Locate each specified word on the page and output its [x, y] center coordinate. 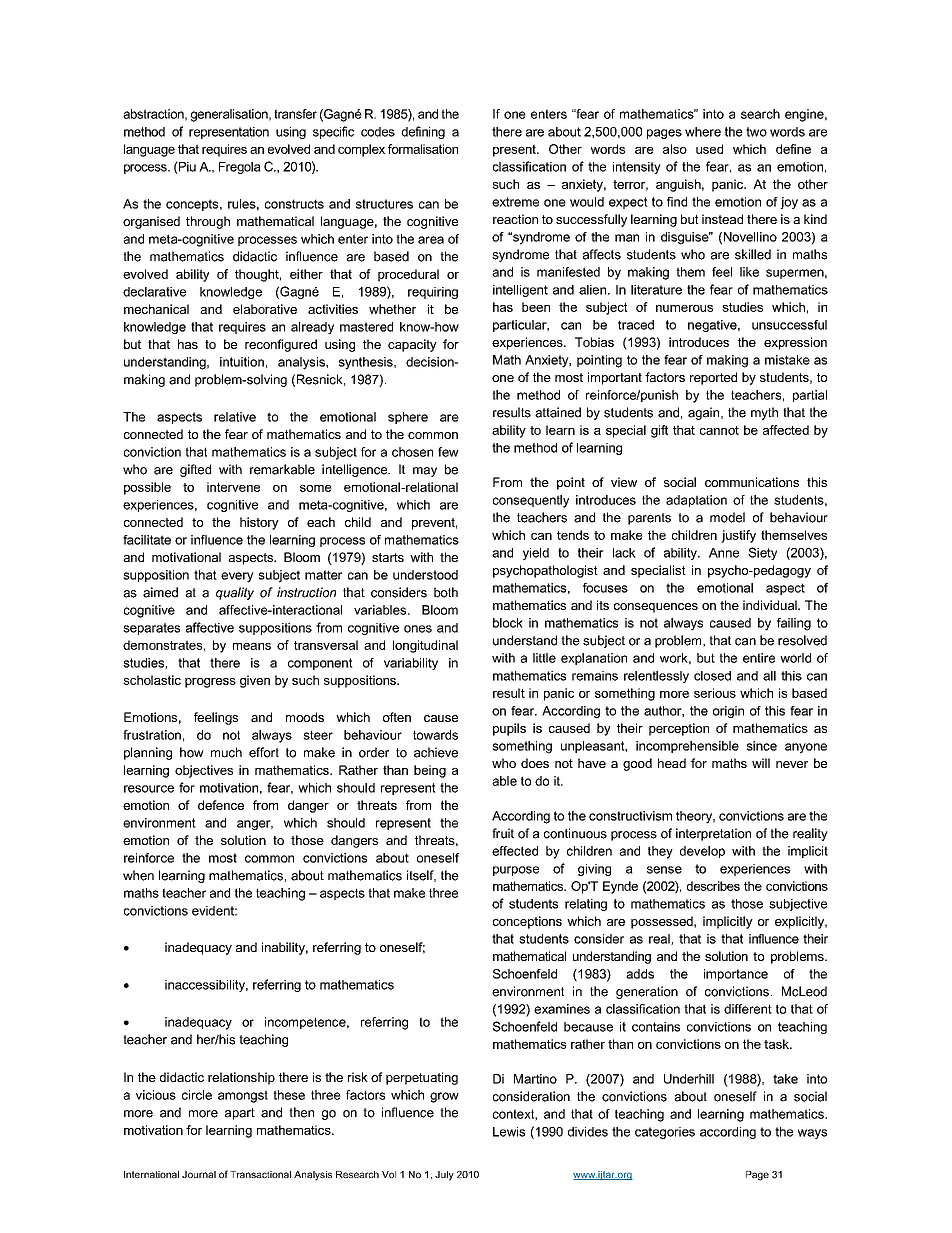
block [508, 623]
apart [240, 1114]
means [252, 646]
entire [759, 658]
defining [423, 132]
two [756, 132]
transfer [295, 114]
